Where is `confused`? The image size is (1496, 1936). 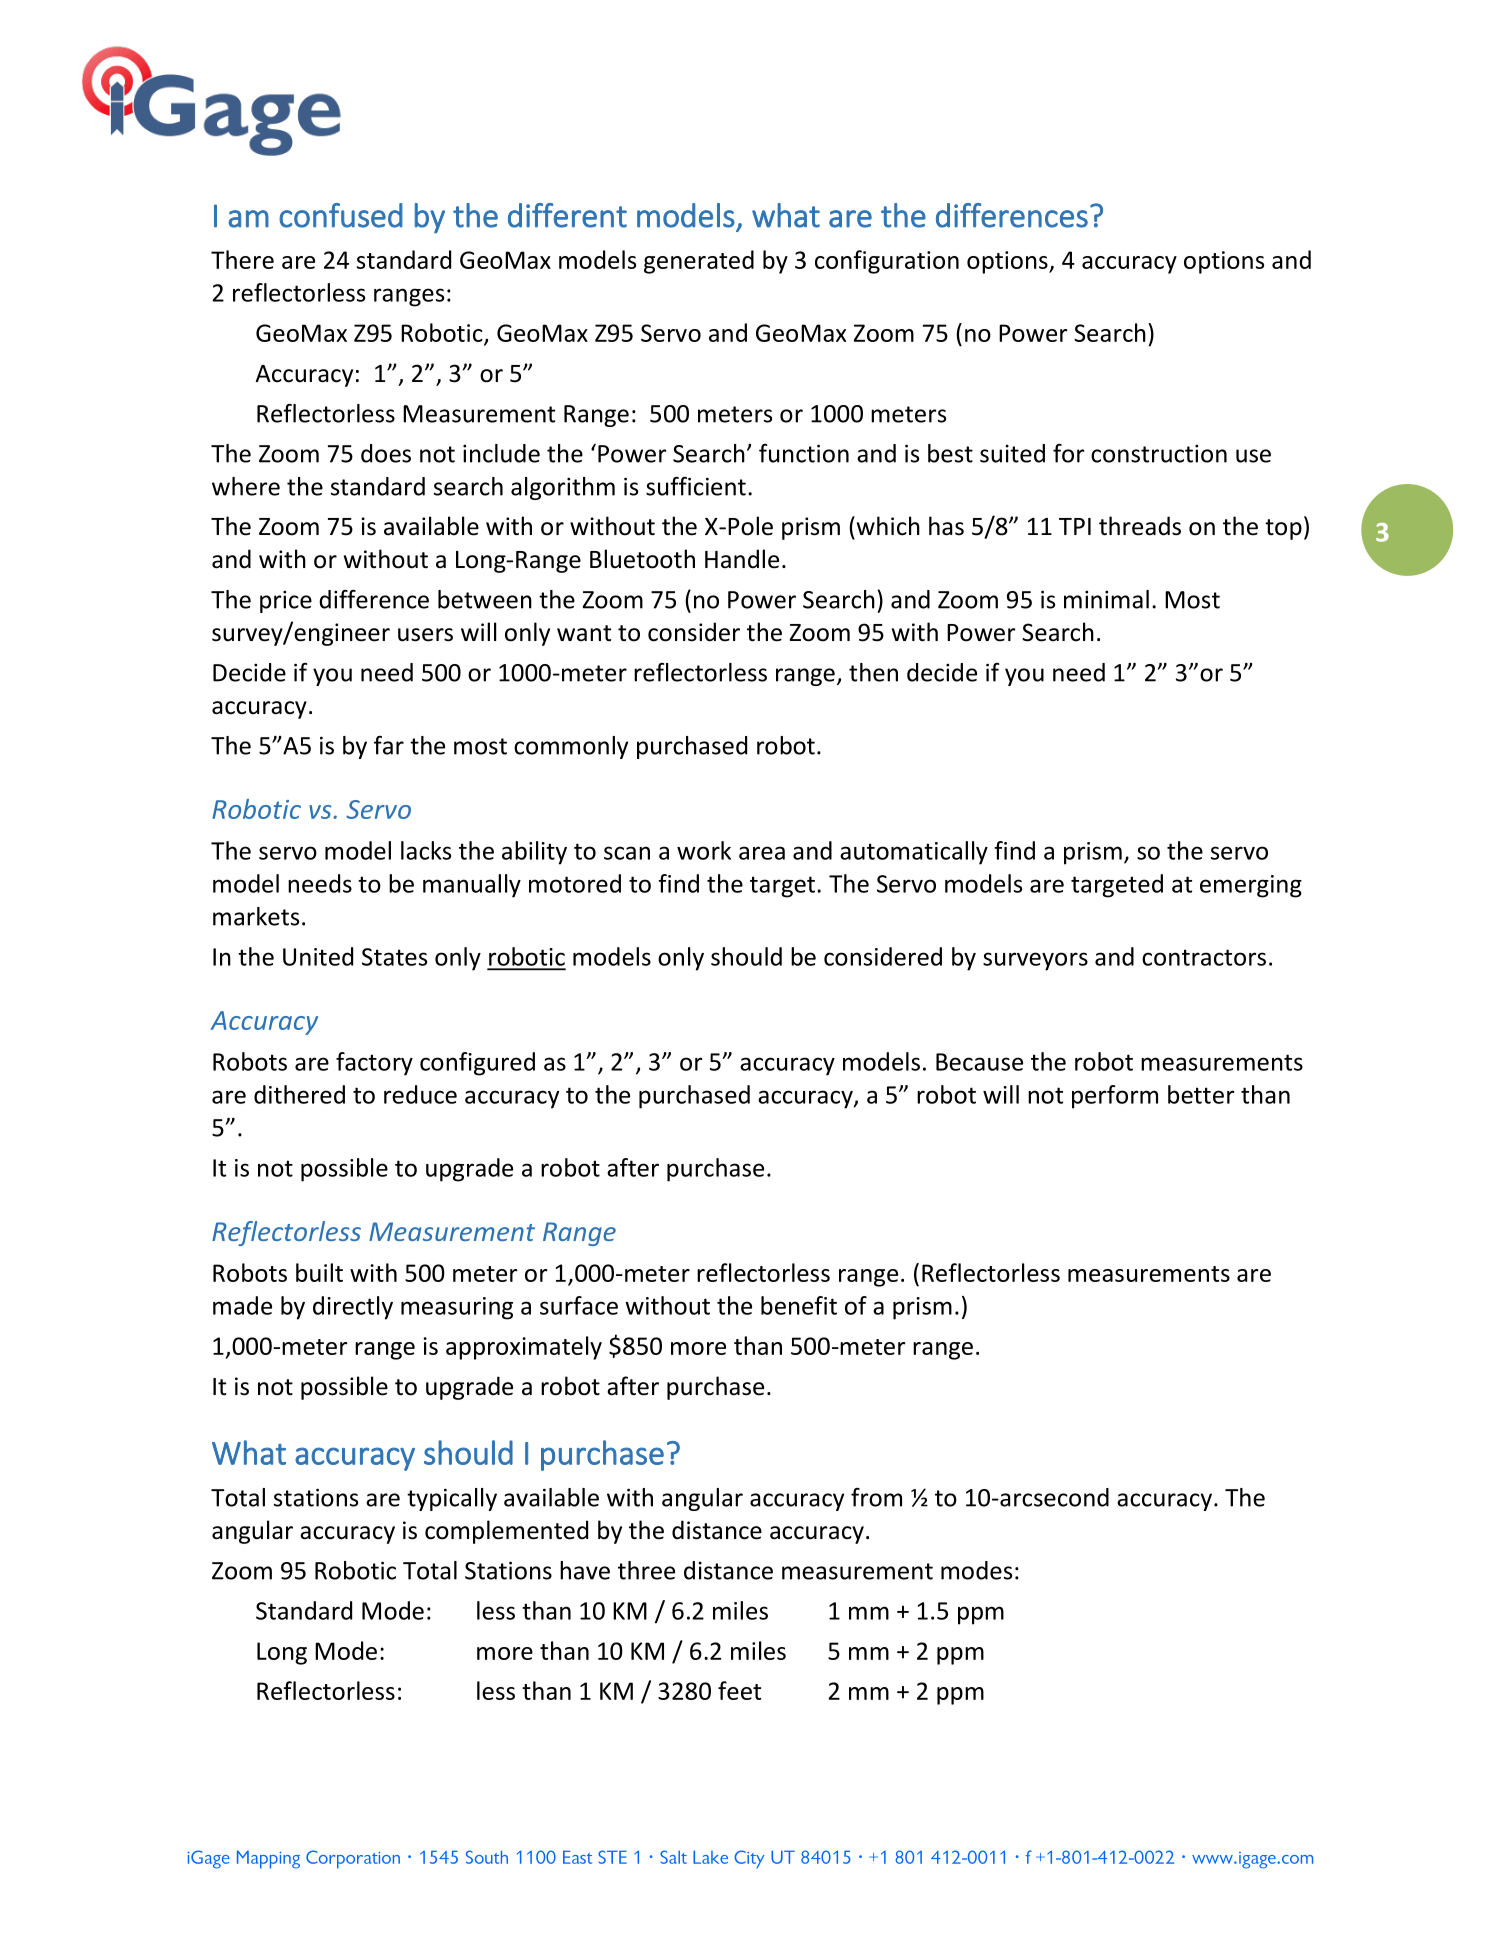 confused is located at coordinates (341, 215).
